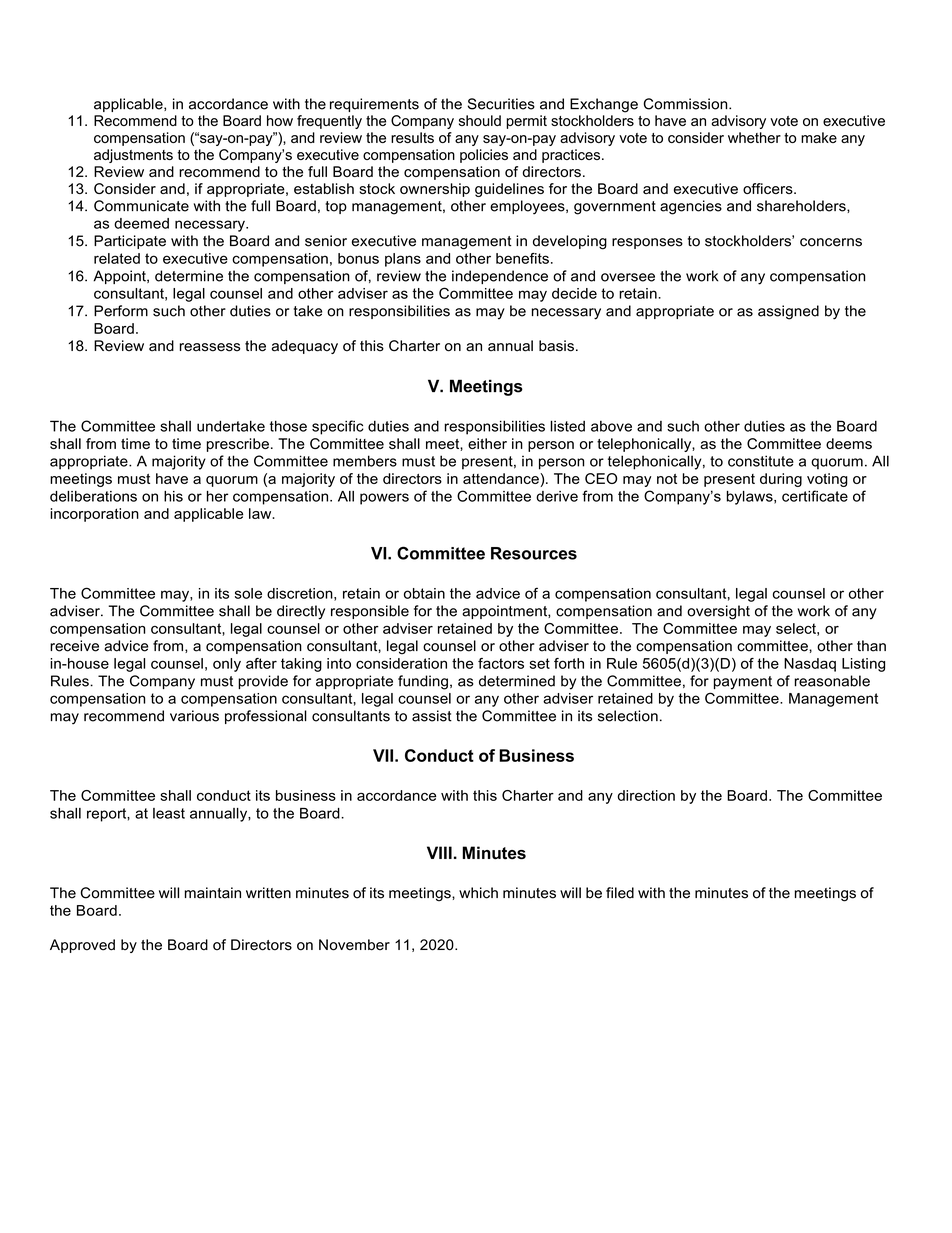  What do you see at coordinates (238, 445) in the image?
I see `prescribe` at bounding box center [238, 445].
